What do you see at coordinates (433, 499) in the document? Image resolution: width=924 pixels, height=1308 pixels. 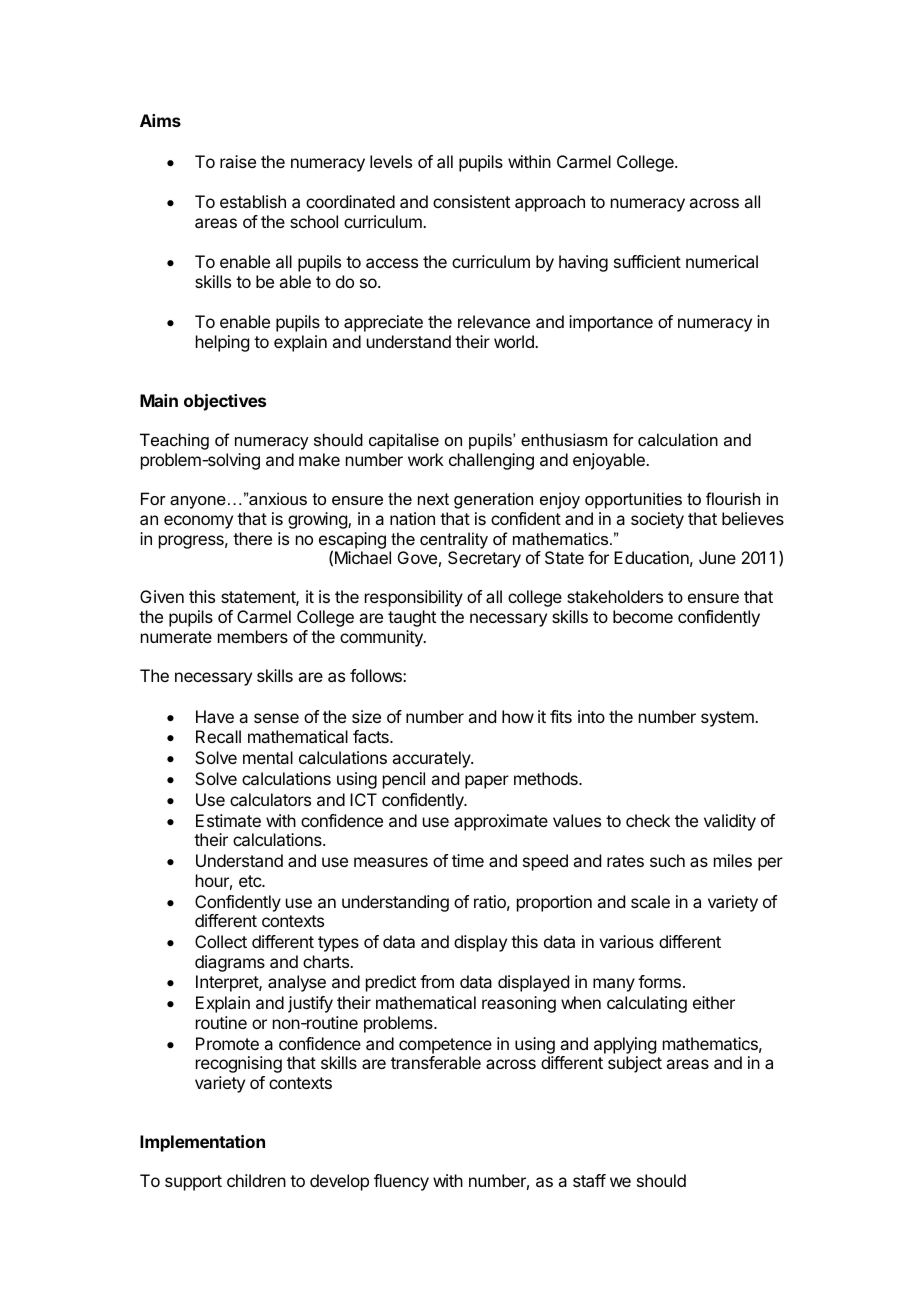 I see `next` at bounding box center [433, 499].
